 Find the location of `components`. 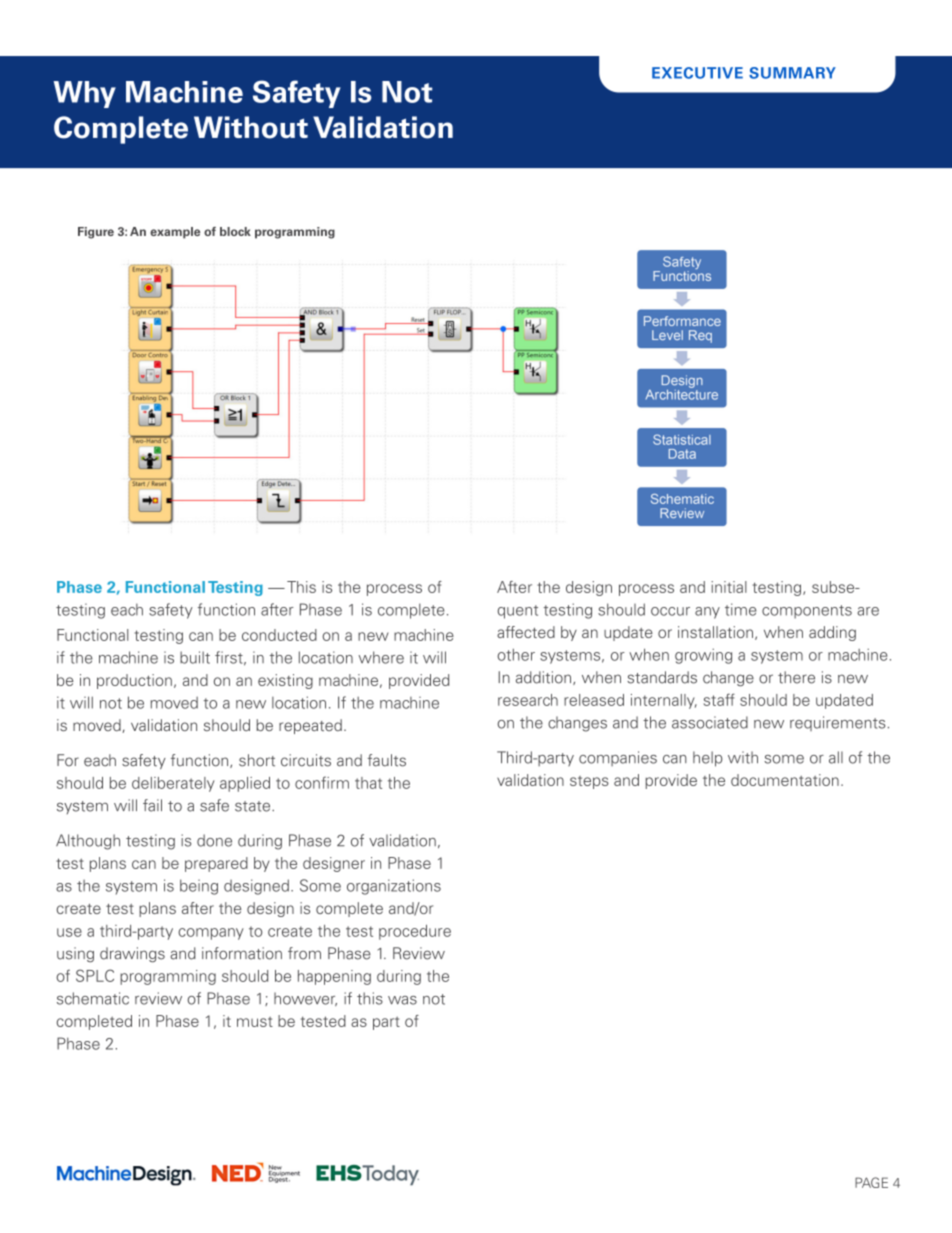

components is located at coordinates (807, 612).
